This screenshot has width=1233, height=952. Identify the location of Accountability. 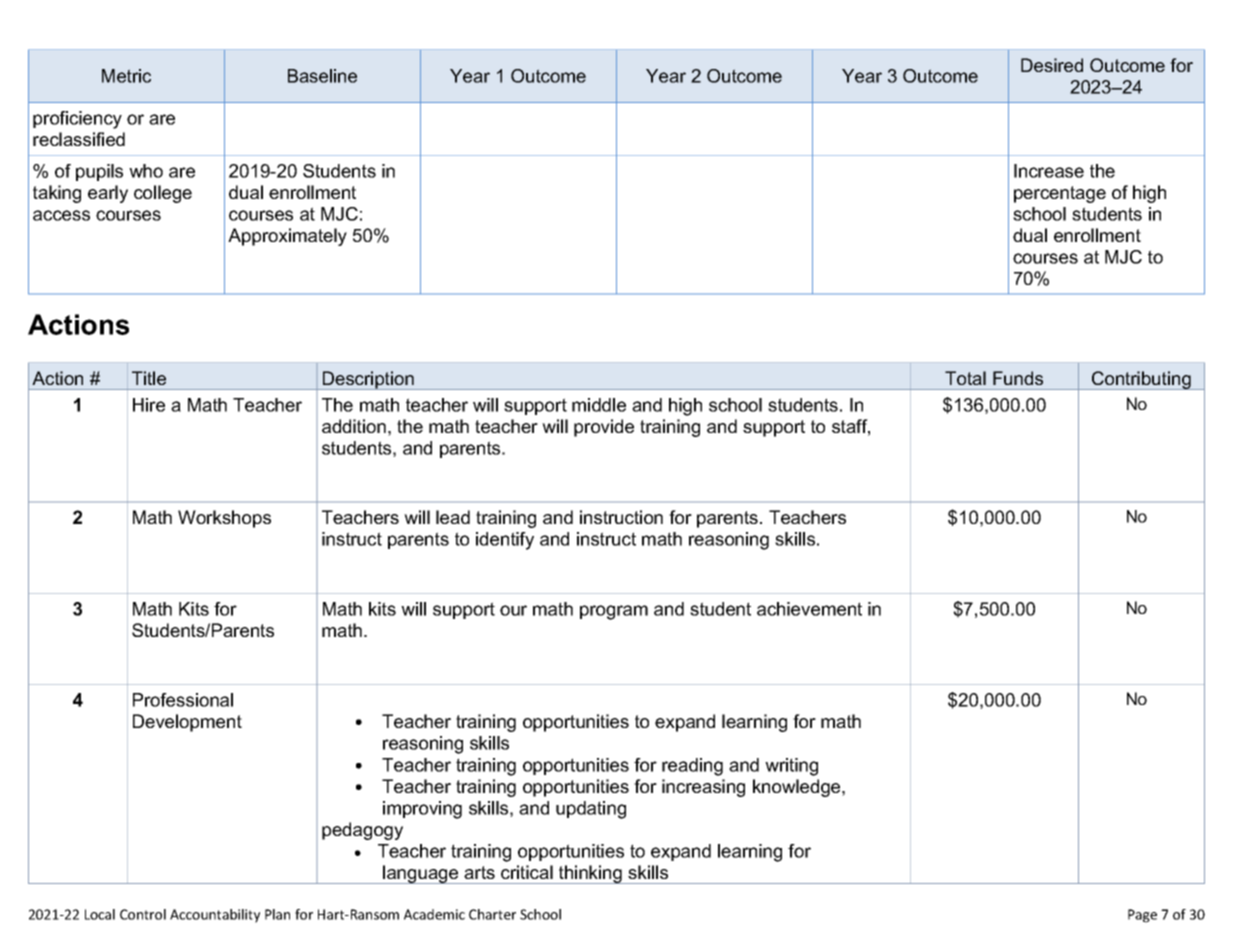
(215, 916).
